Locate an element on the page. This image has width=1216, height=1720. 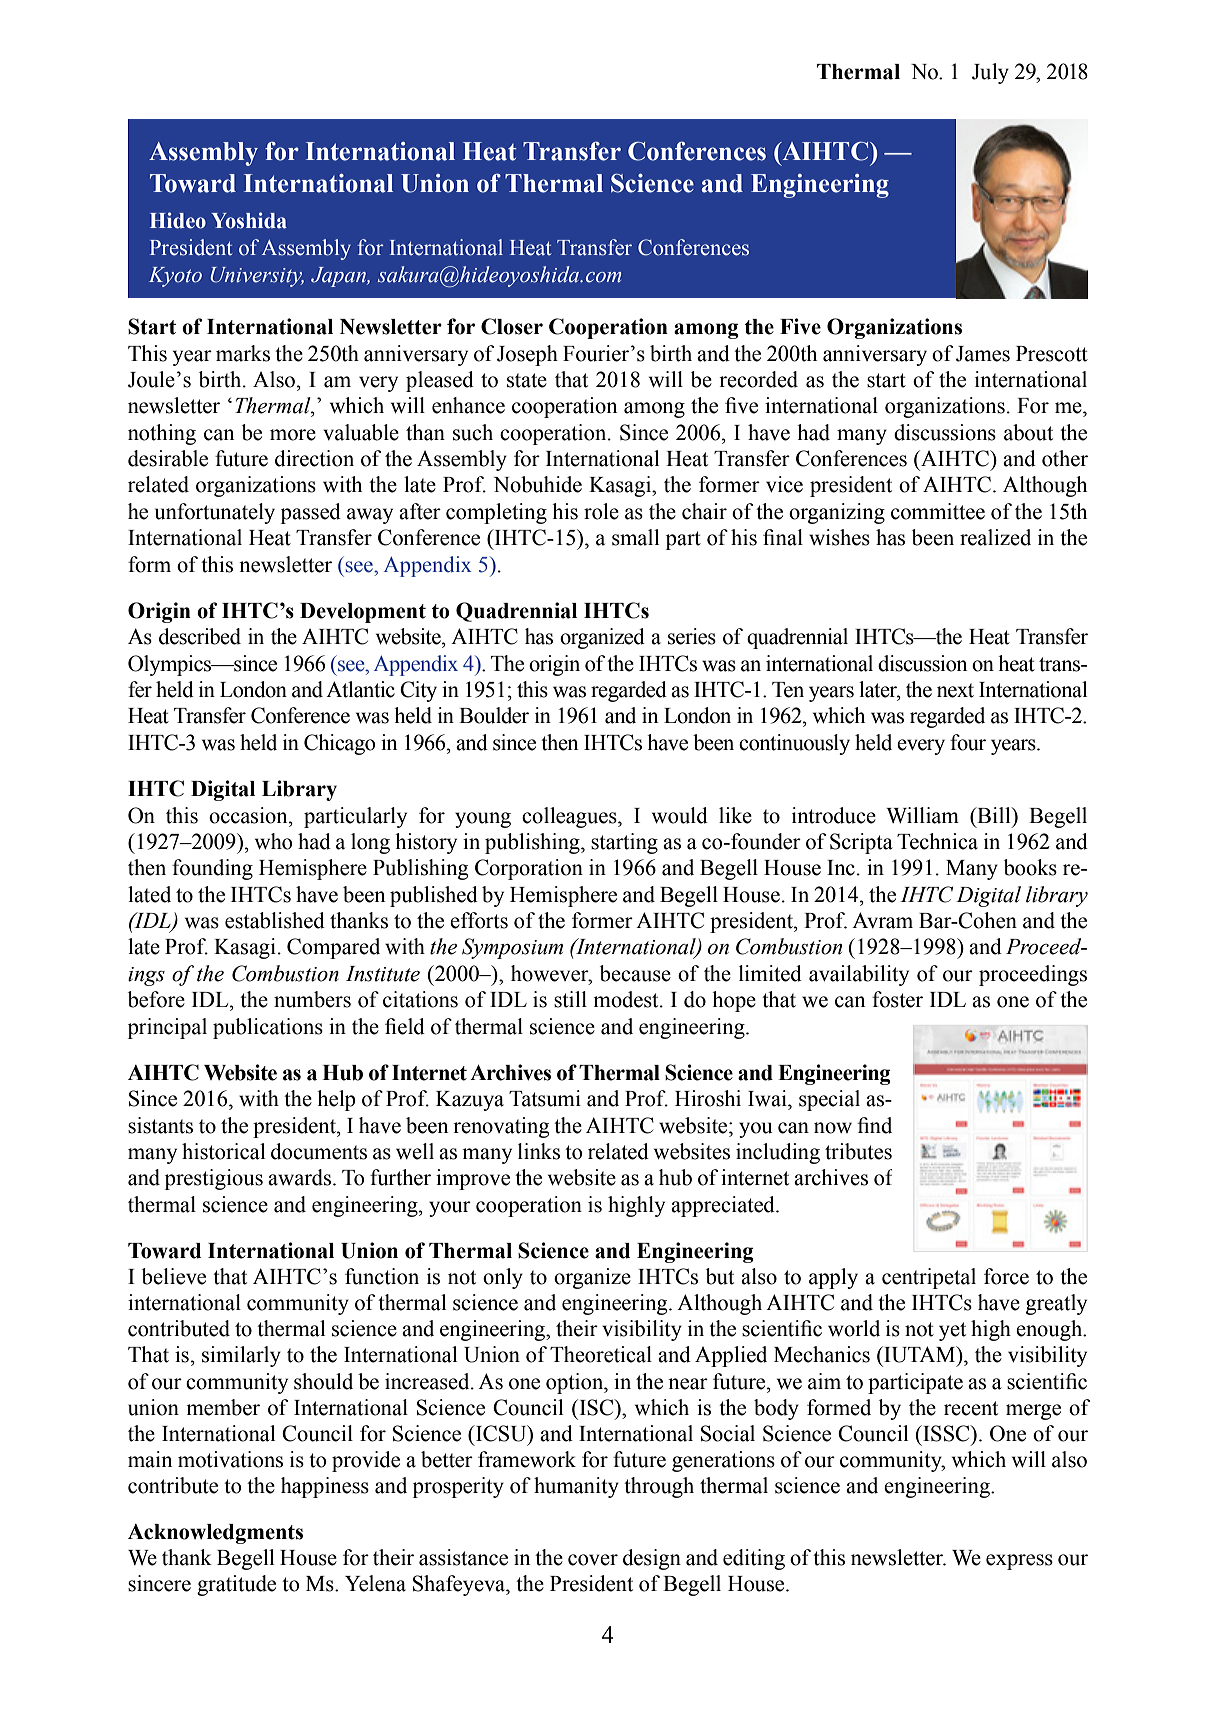
cover is located at coordinates (593, 1560).
